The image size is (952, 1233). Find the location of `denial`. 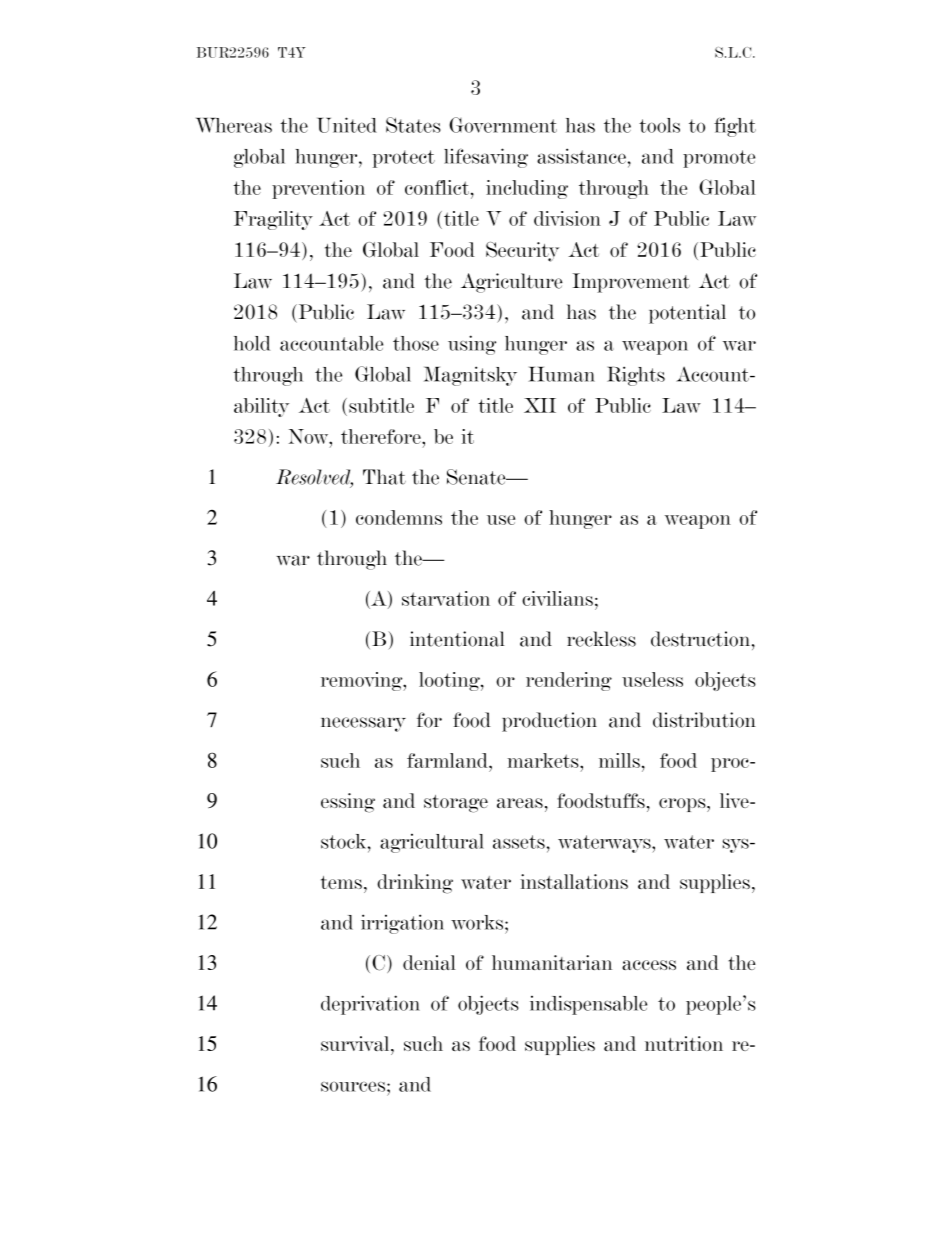

denial is located at coordinates (429, 962).
